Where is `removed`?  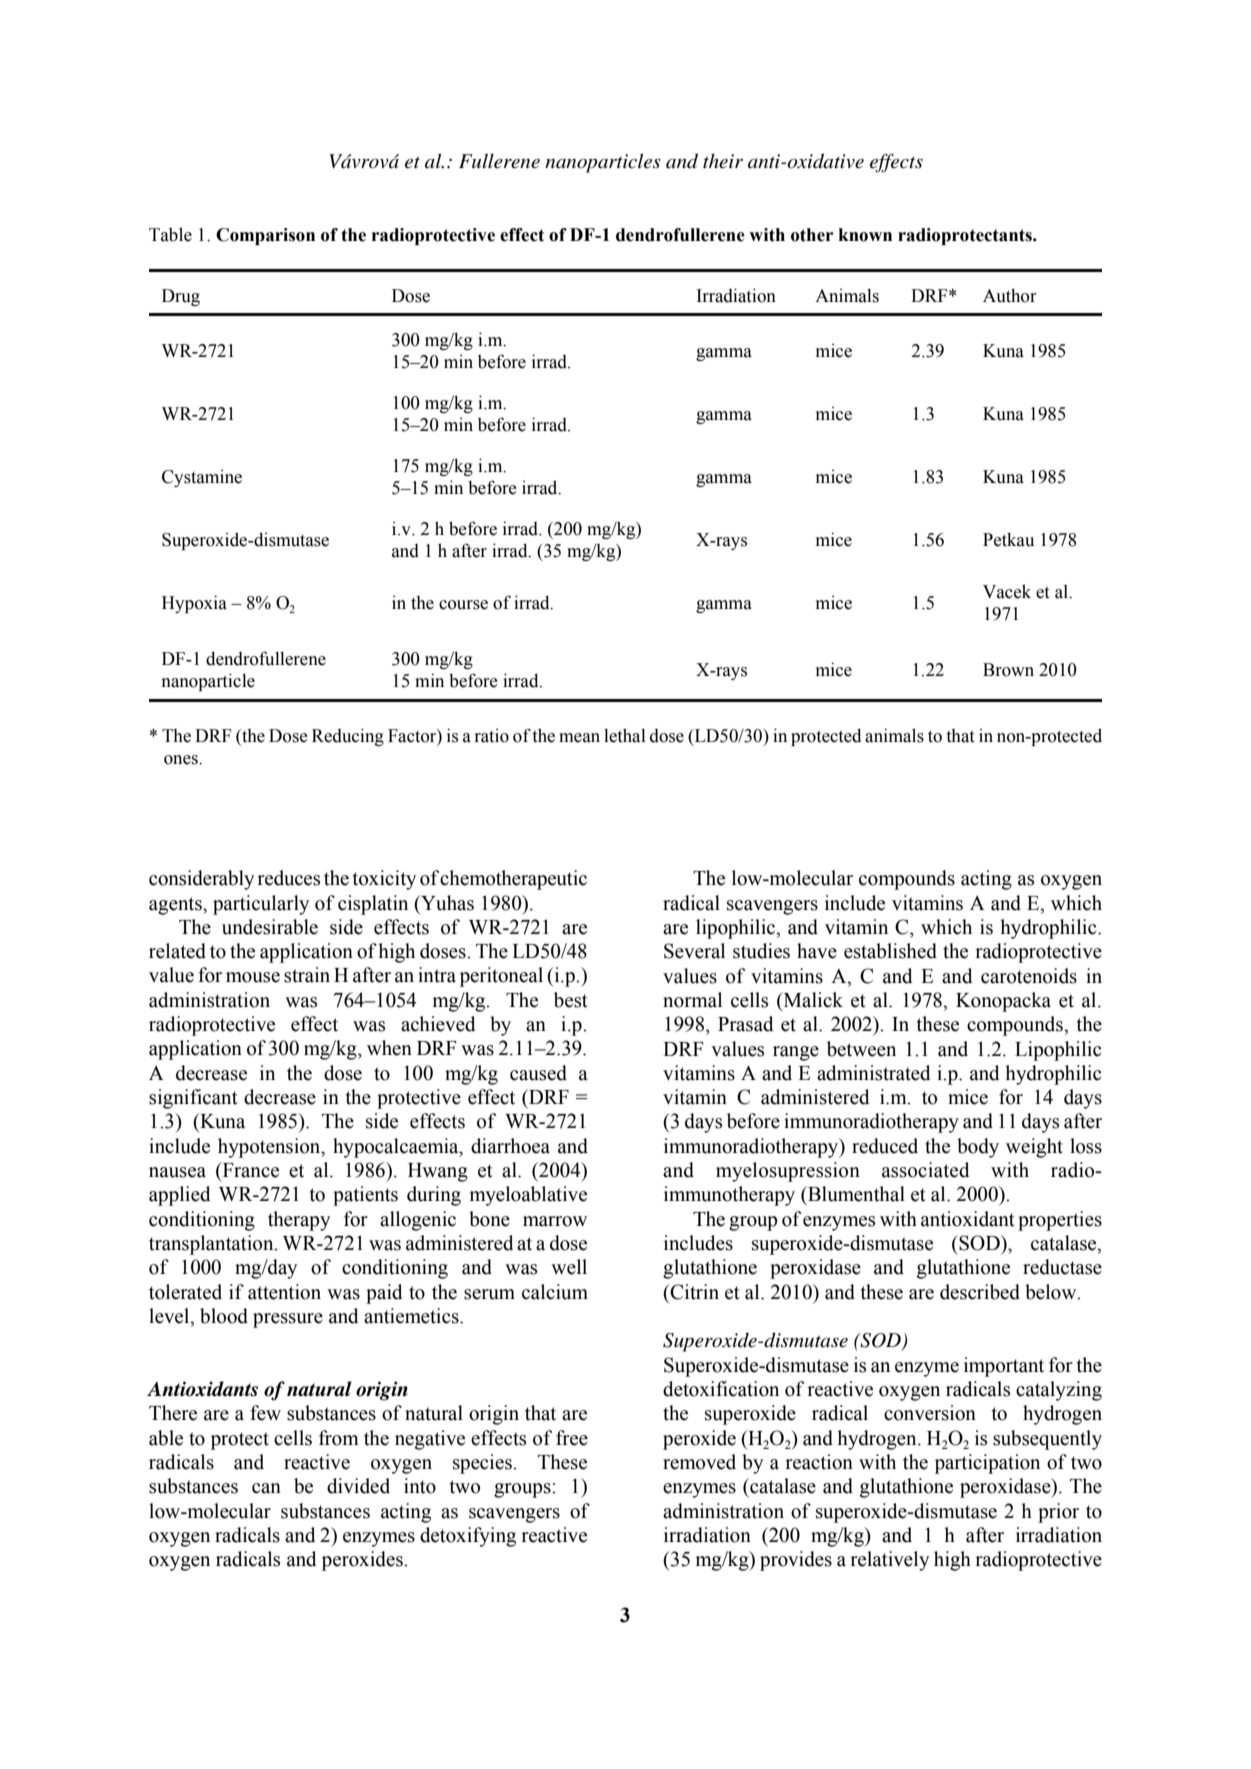 removed is located at coordinates (699, 1462).
